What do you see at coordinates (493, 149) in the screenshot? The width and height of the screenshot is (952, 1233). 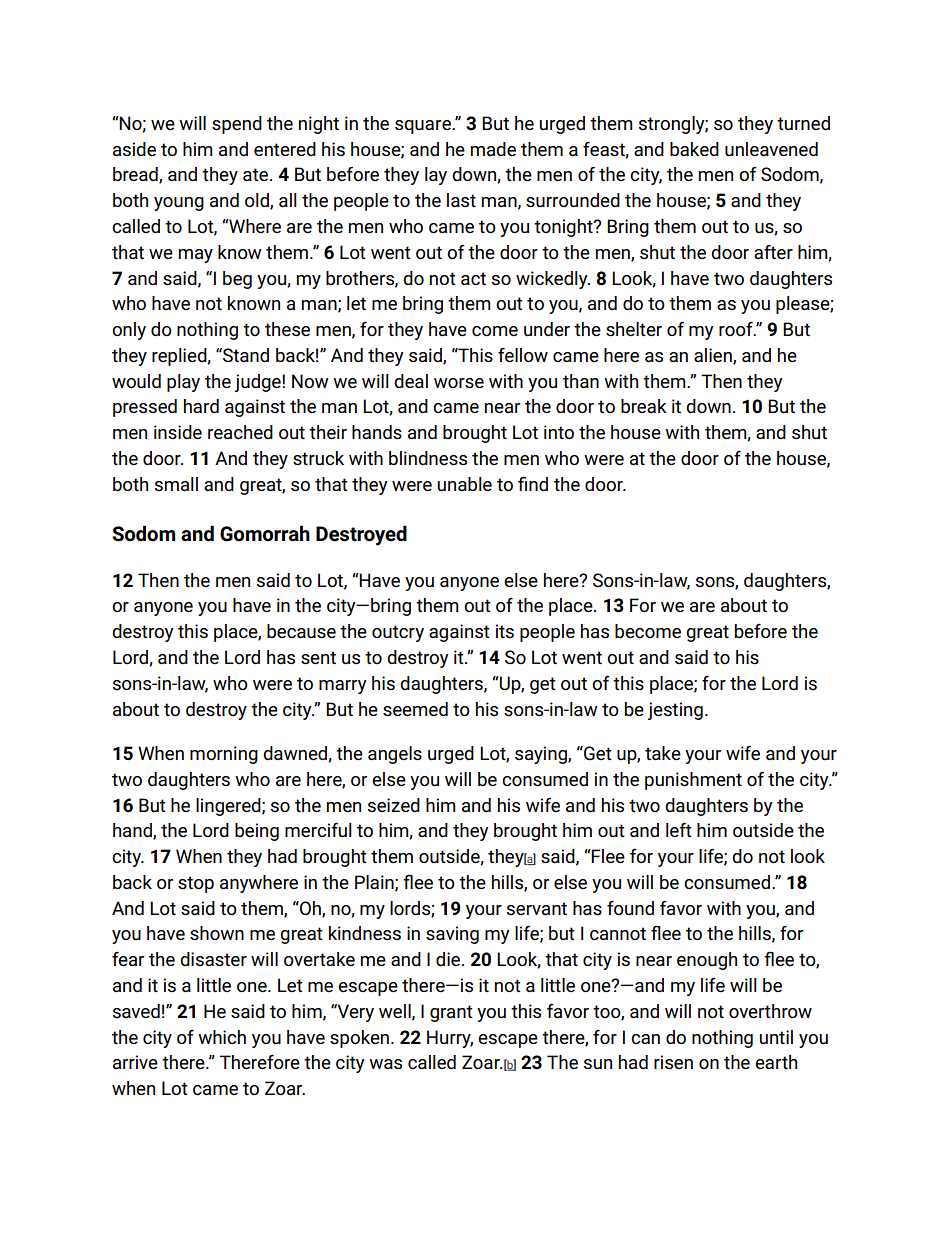 I see `made` at bounding box center [493, 149].
